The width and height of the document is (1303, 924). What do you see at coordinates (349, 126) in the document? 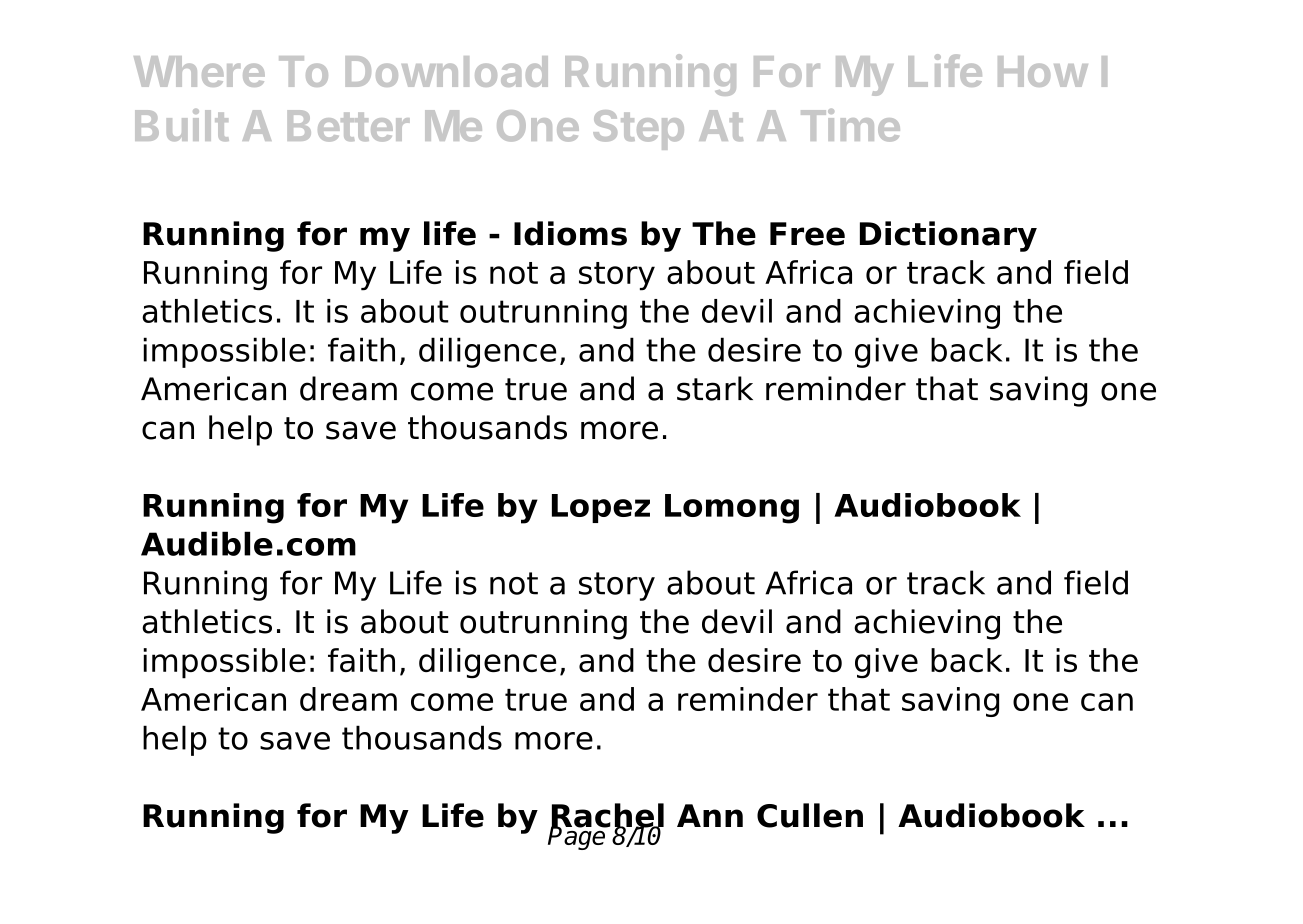
I see `Better` at bounding box center [349, 126].
